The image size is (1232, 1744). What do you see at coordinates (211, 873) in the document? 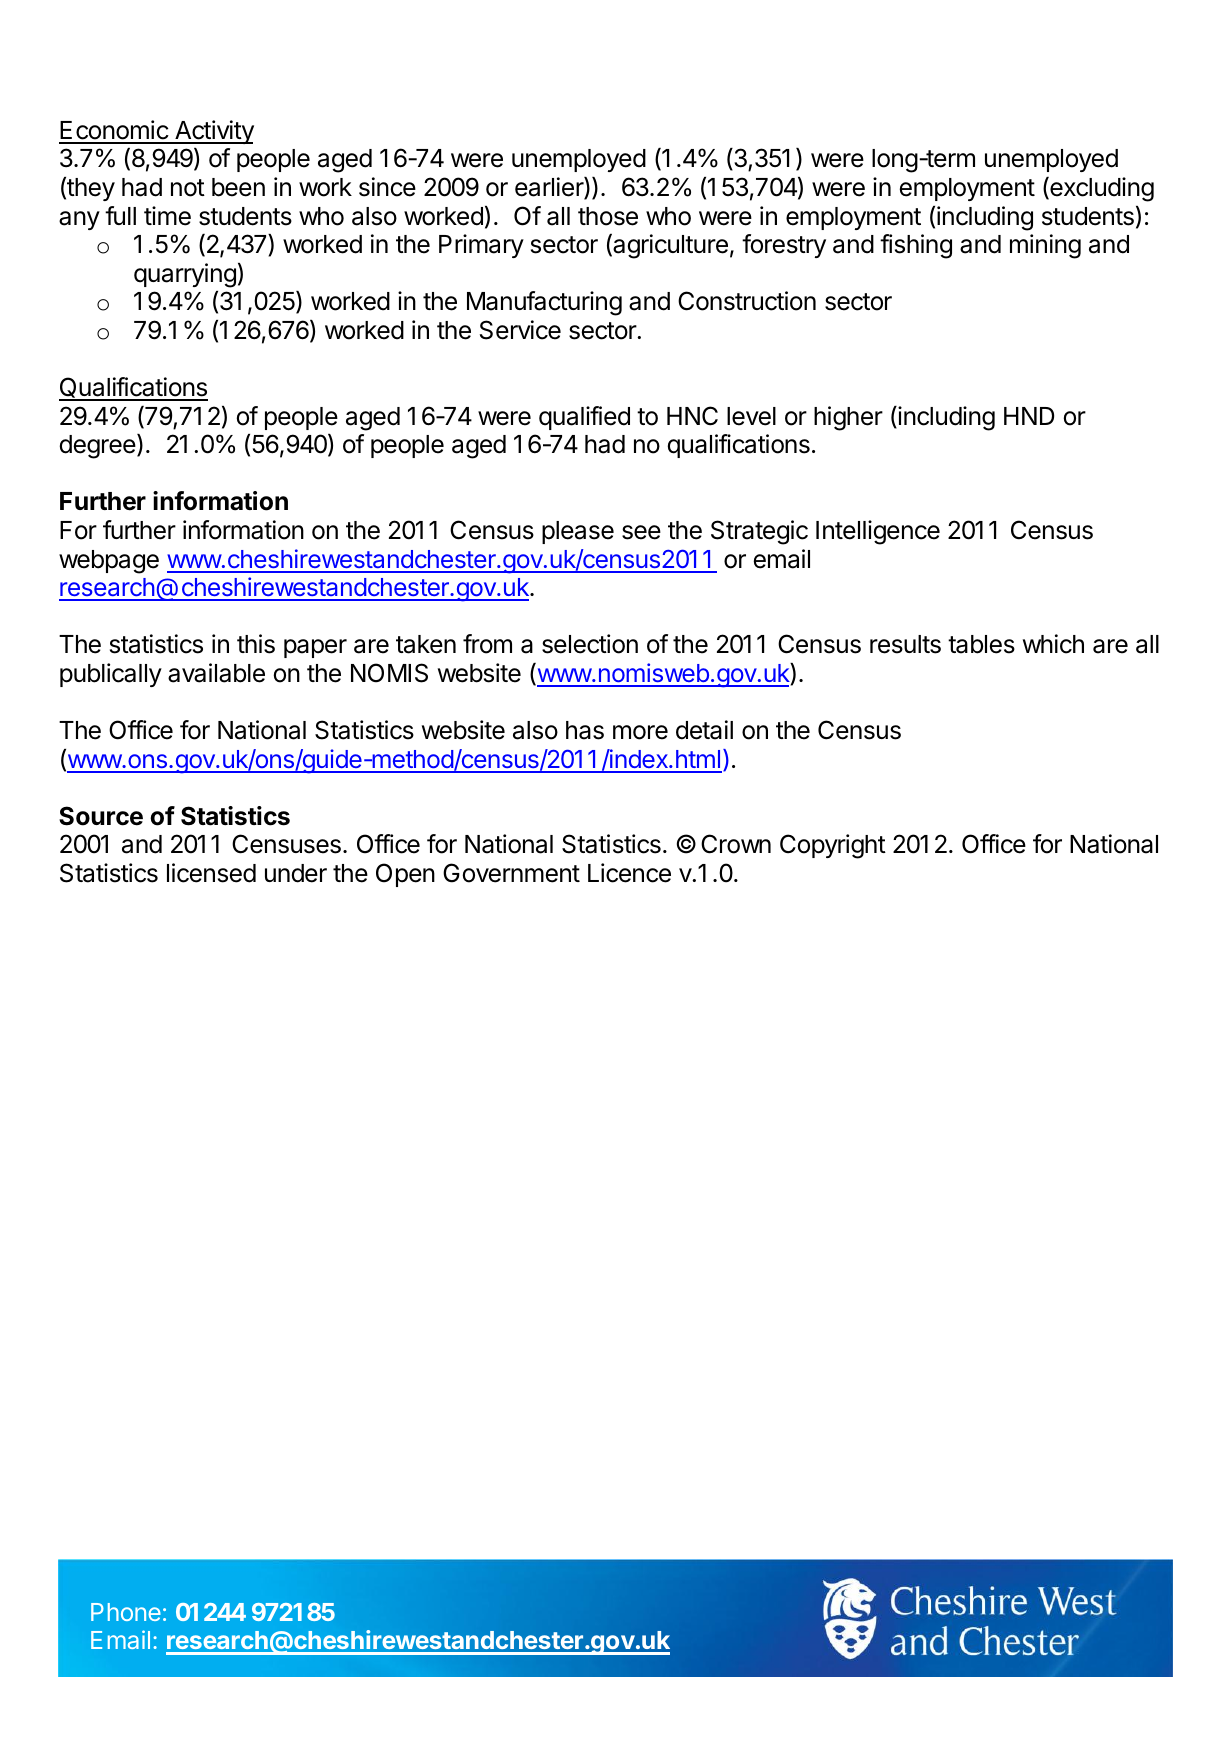
I see `licensed` at bounding box center [211, 873].
